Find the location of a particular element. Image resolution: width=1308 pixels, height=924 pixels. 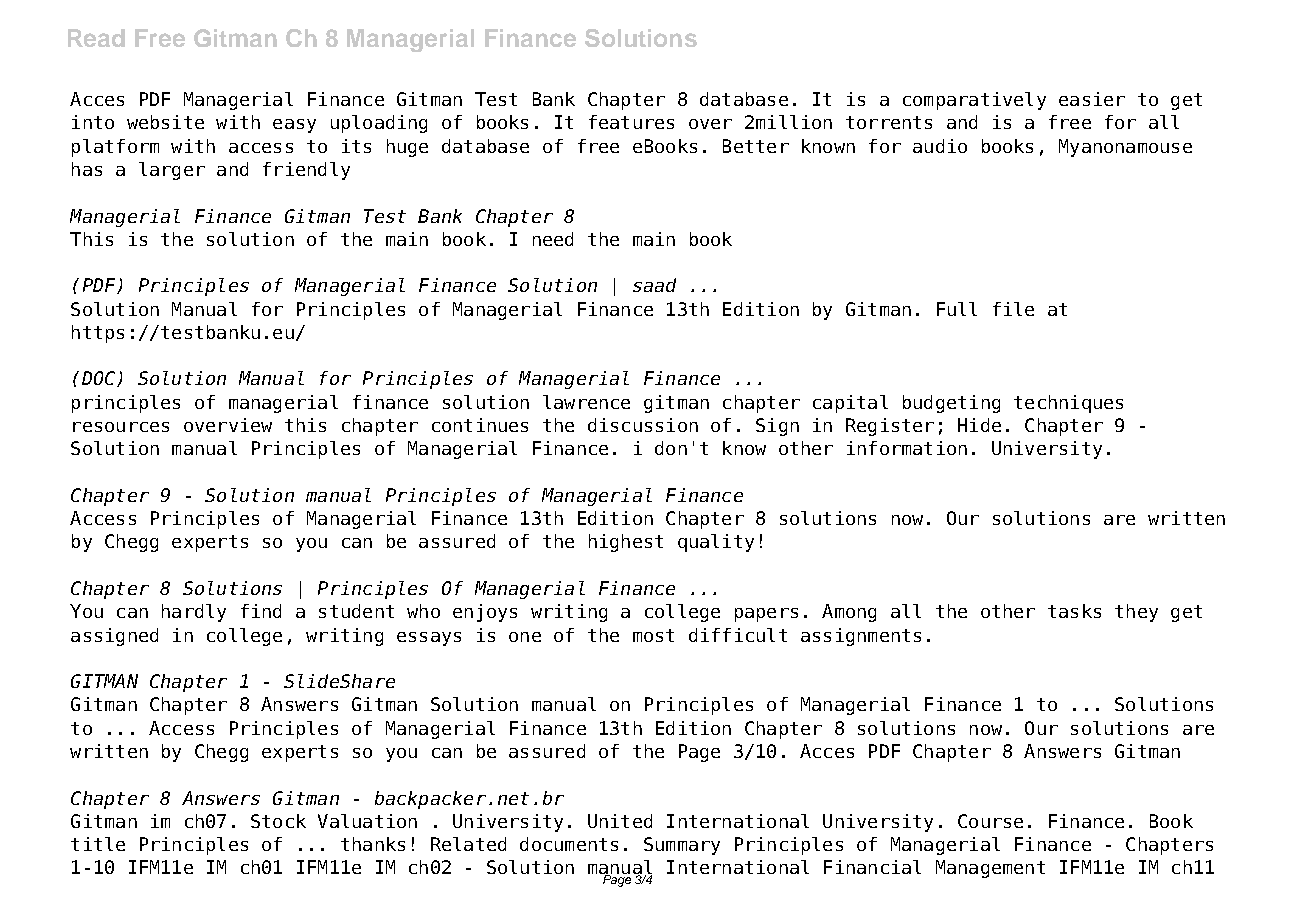

Stock is located at coordinates (278, 821).
